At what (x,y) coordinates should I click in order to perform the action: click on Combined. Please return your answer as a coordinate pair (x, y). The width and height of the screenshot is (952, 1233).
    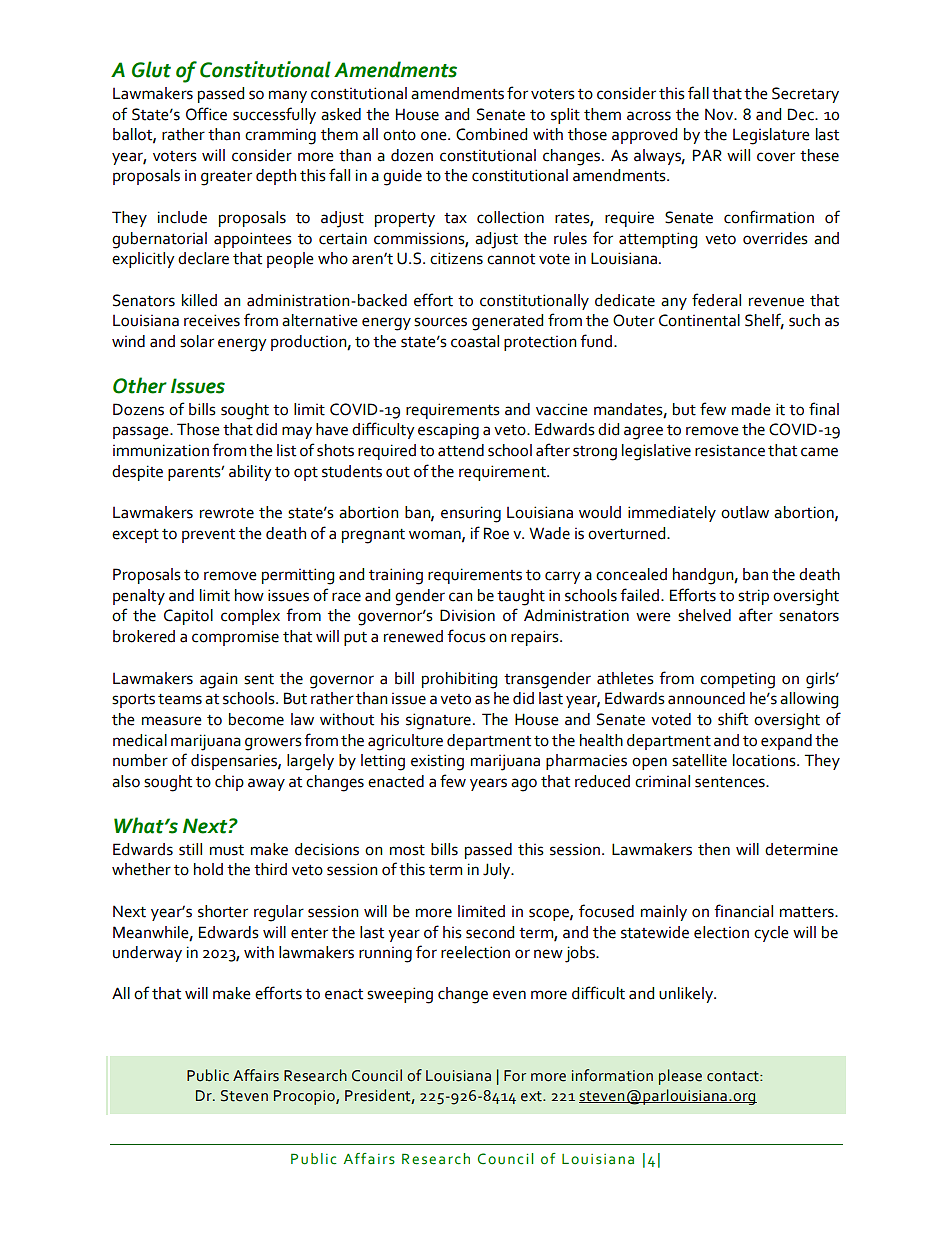
    Looking at the image, I should click on (491, 134).
